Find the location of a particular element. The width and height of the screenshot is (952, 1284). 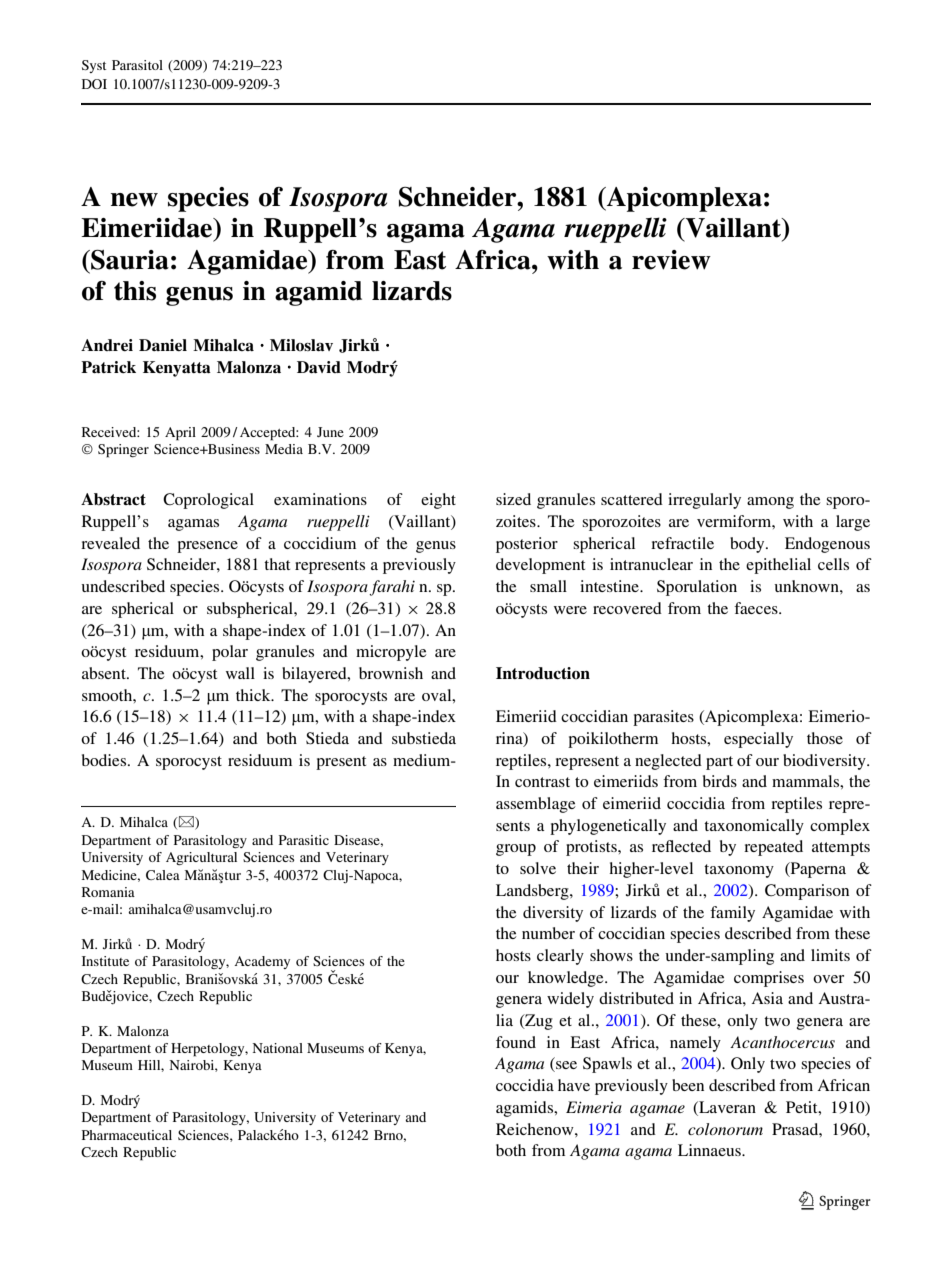

polar is located at coordinates (230, 653).
